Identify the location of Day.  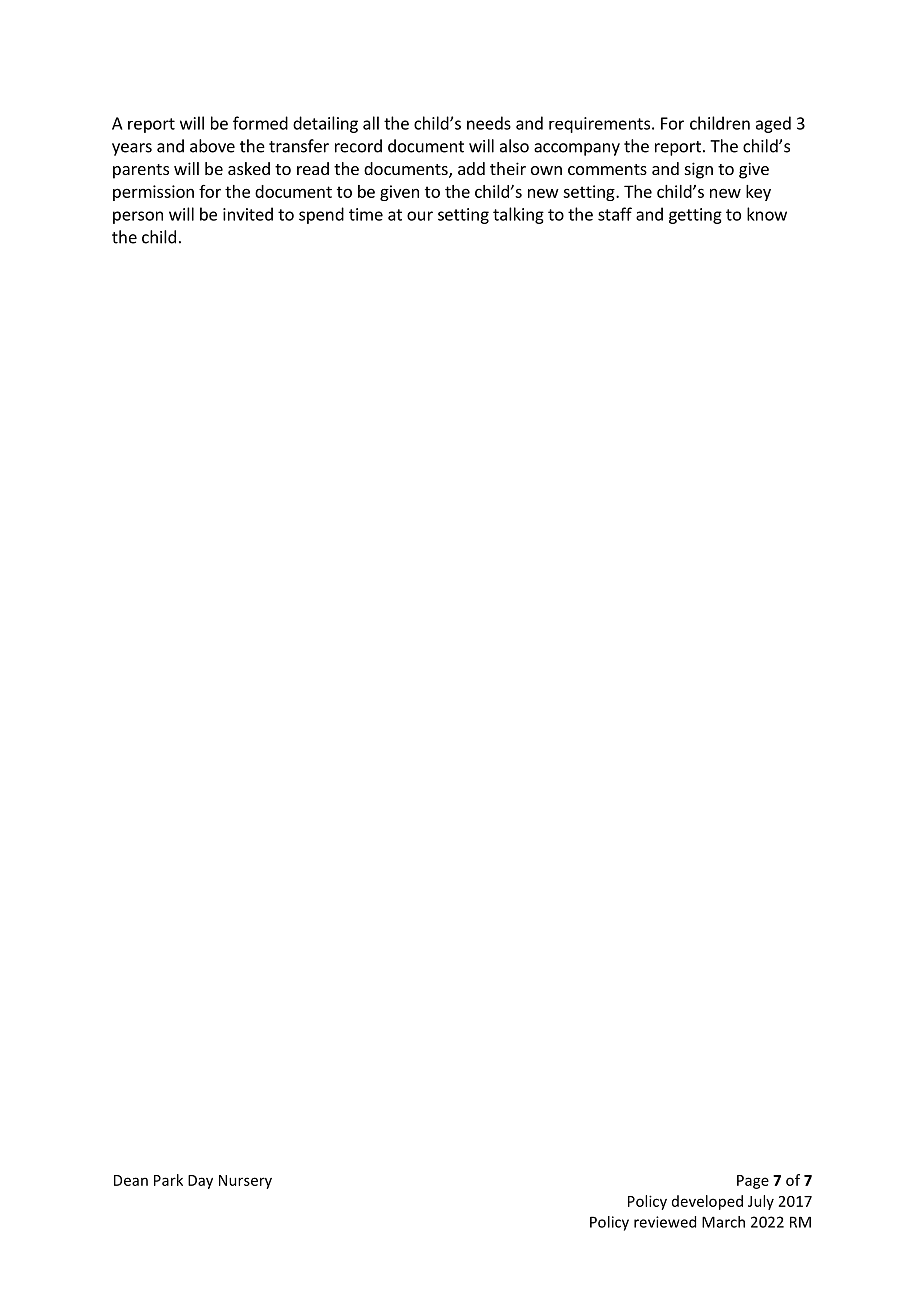
(200, 1182).
